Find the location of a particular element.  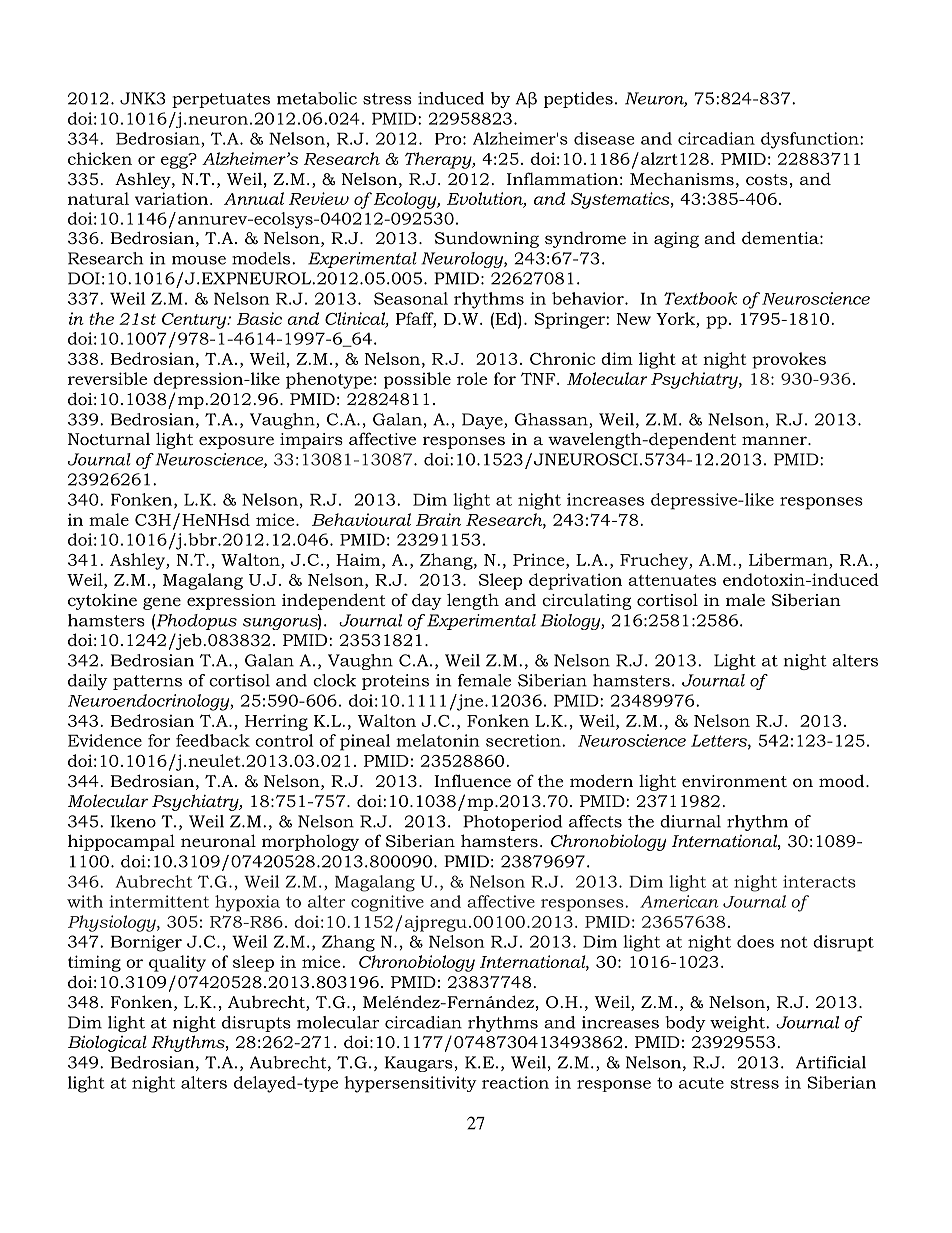

hippocampal is located at coordinates (121, 842).
